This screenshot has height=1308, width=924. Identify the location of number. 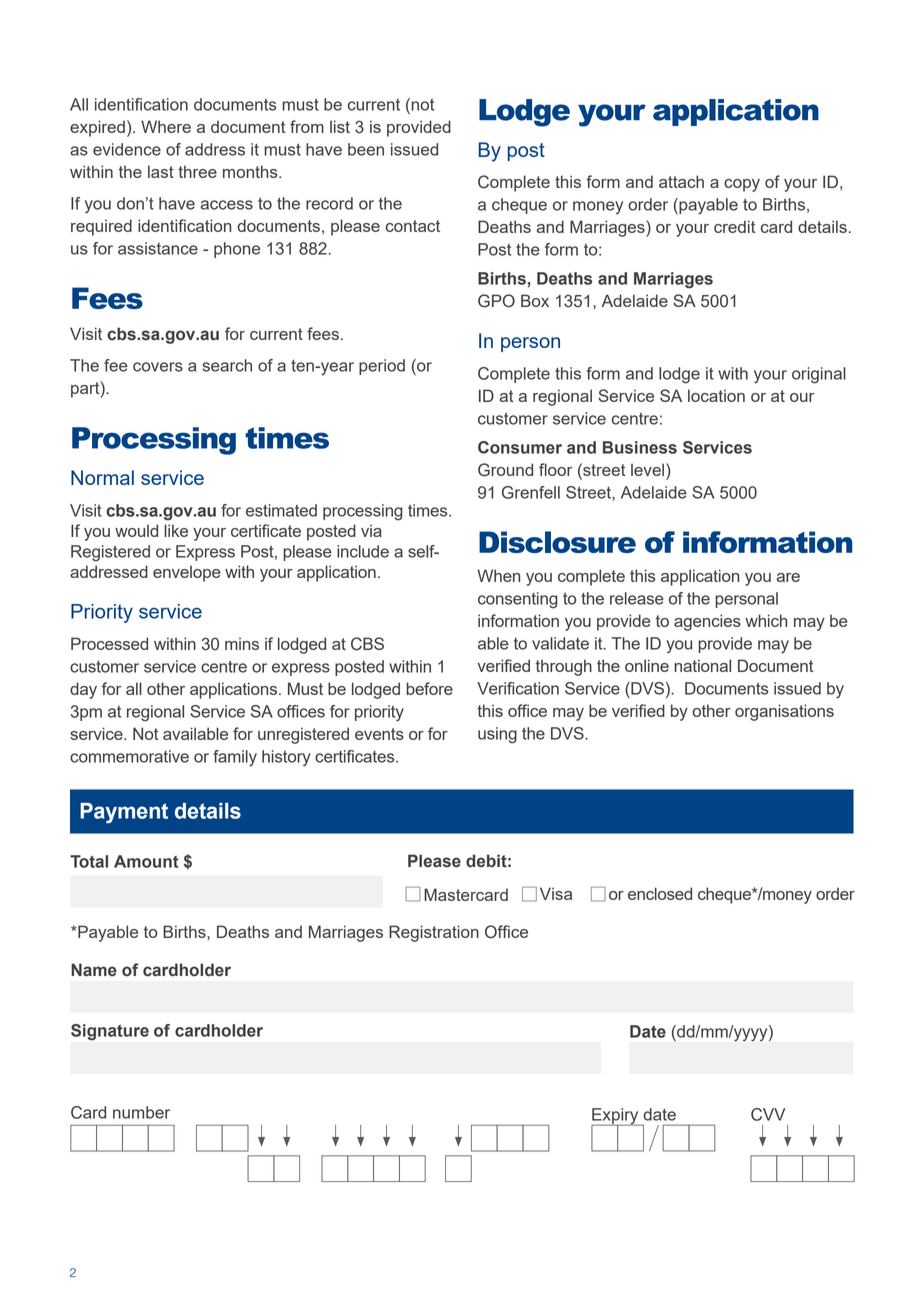
(141, 1112).
